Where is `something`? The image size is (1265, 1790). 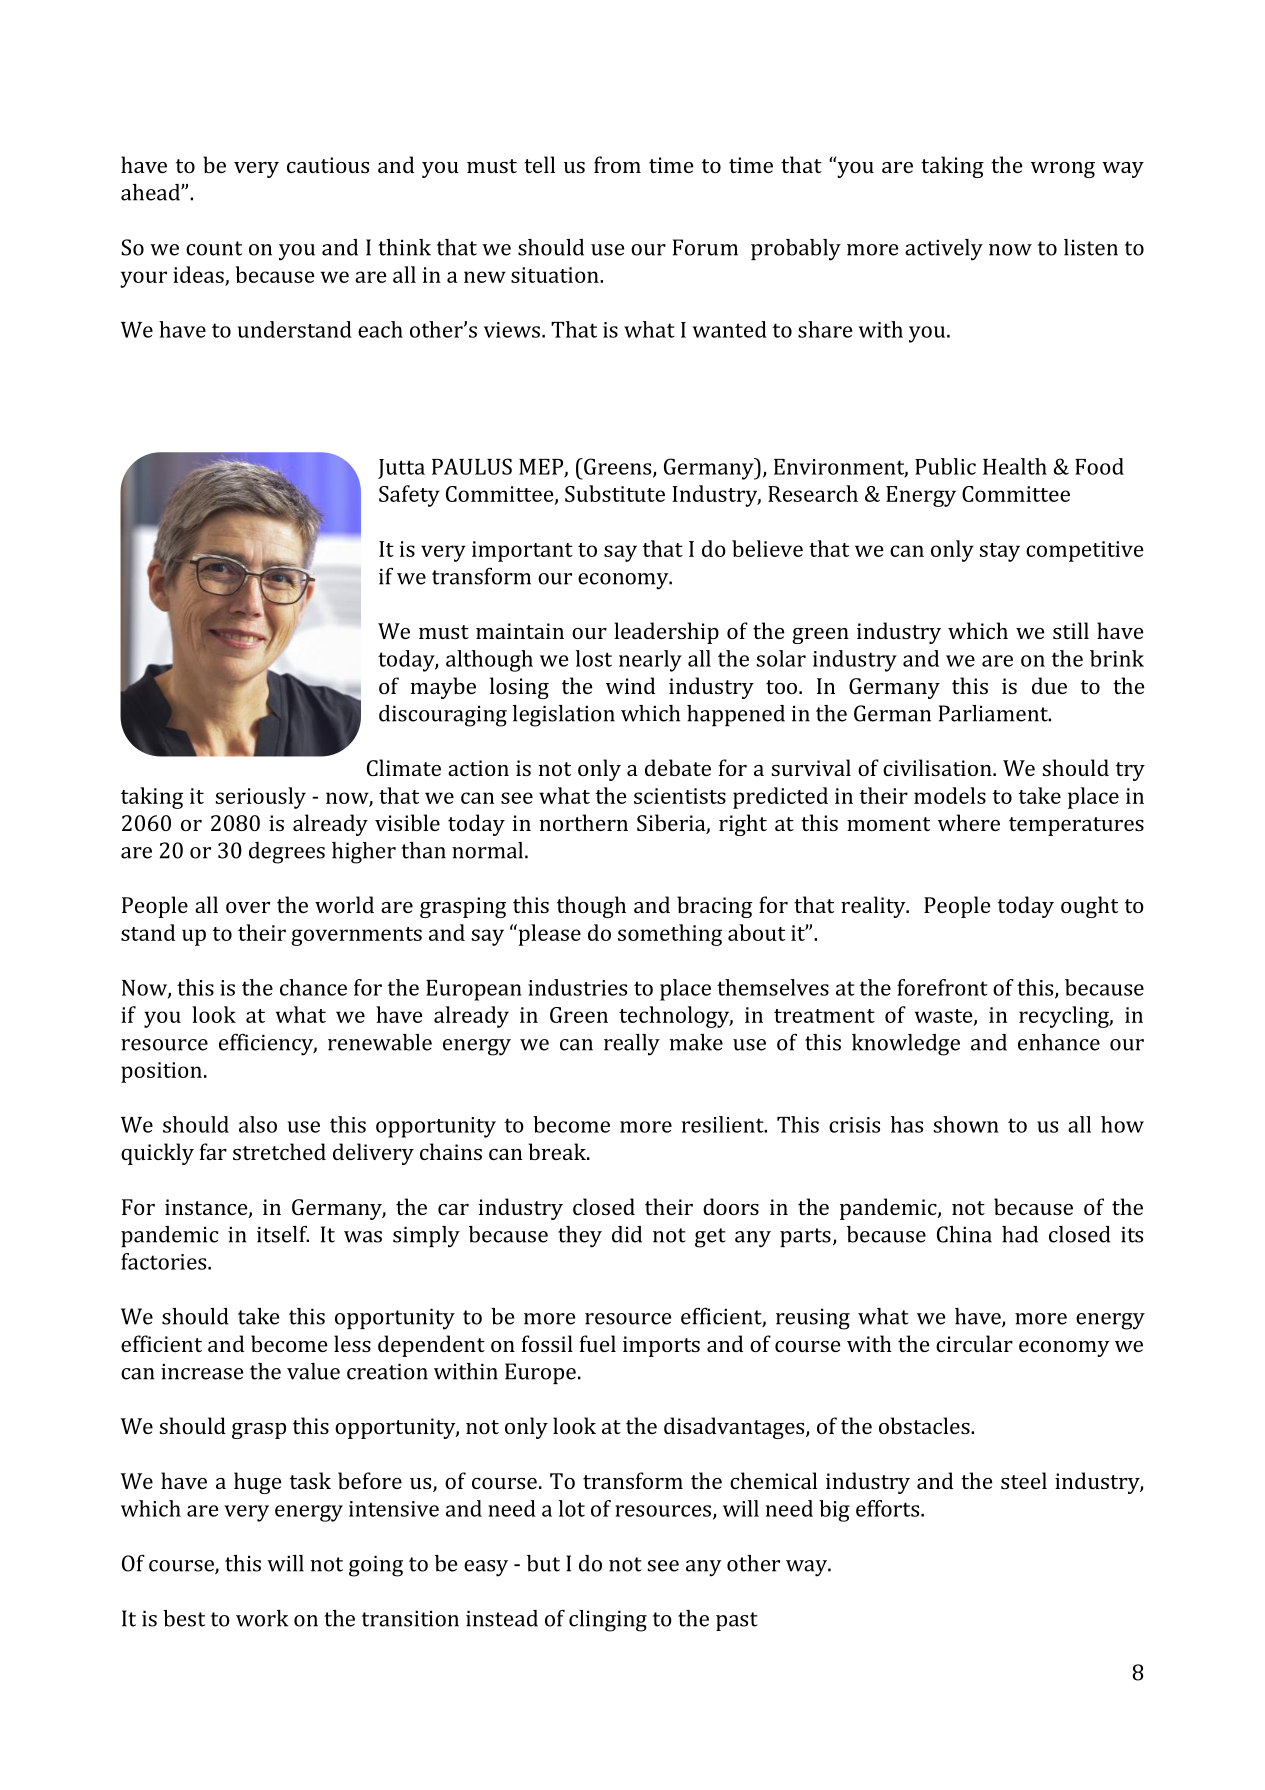 something is located at coordinates (670, 935).
